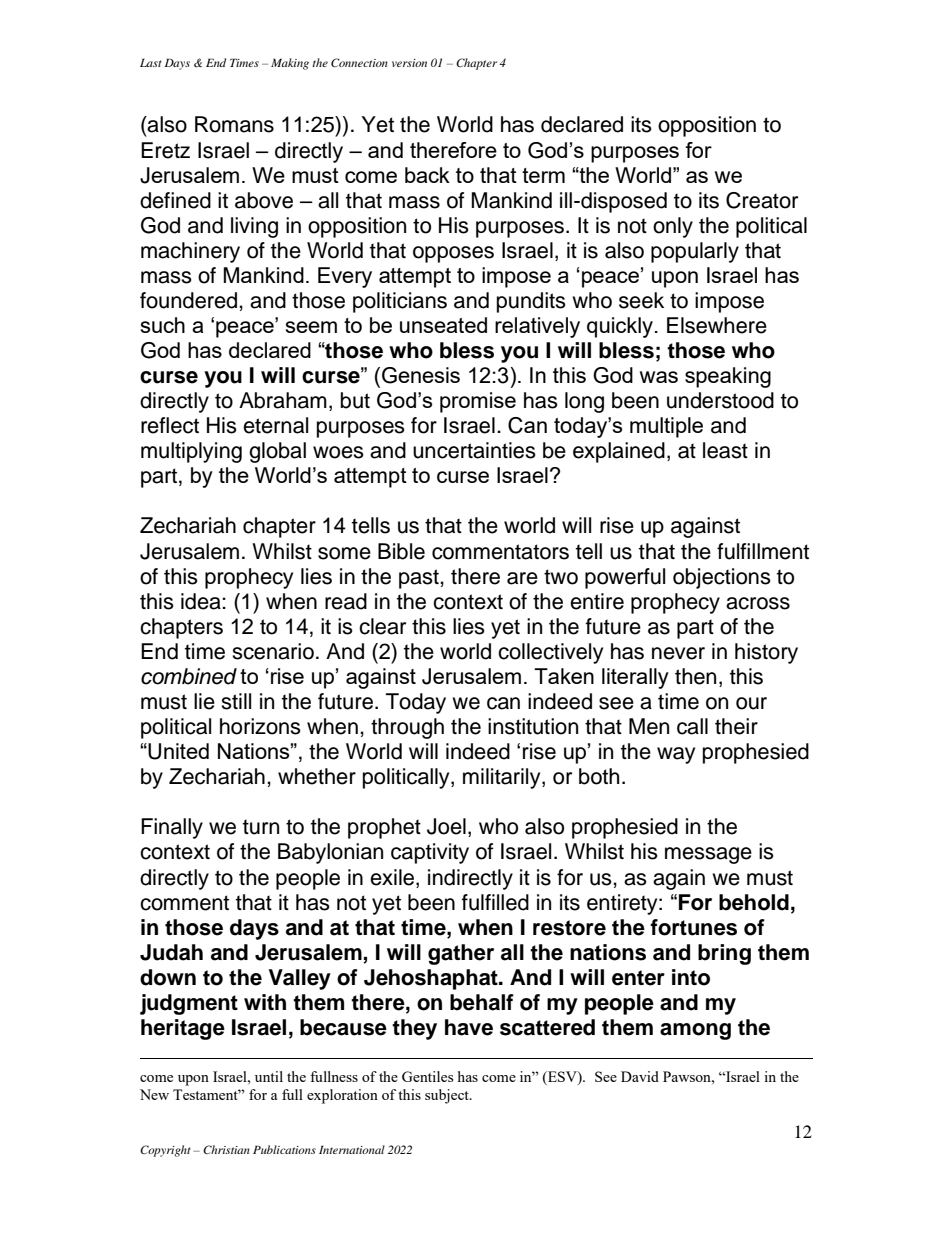 This document has height=1233, width=952. Describe the element at coordinates (448, 1096) in the document. I see `subject` at that location.
